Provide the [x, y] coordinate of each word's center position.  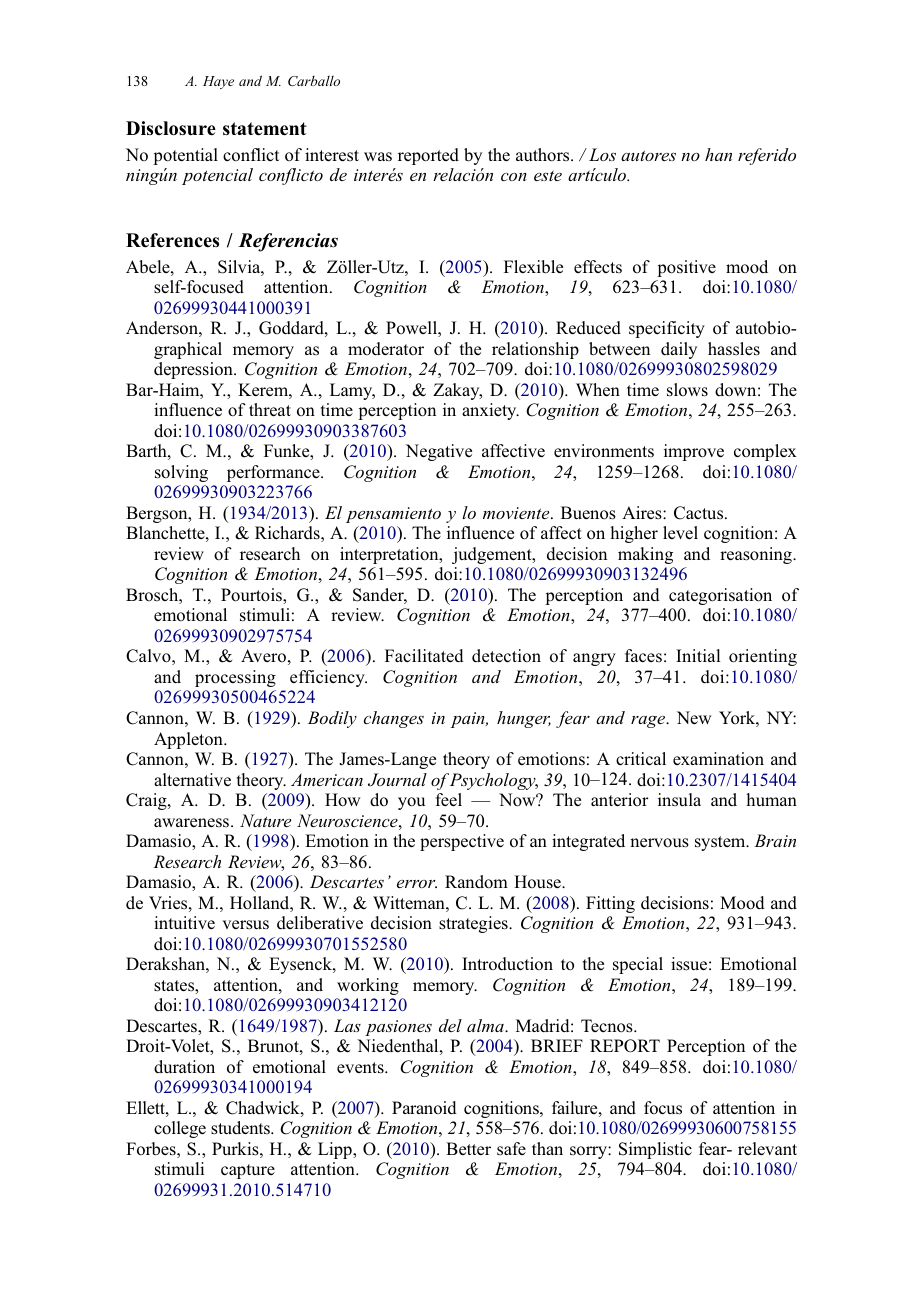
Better [468, 1148]
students [241, 1128]
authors [544, 155]
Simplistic [655, 1150]
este [548, 175]
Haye [218, 82]
